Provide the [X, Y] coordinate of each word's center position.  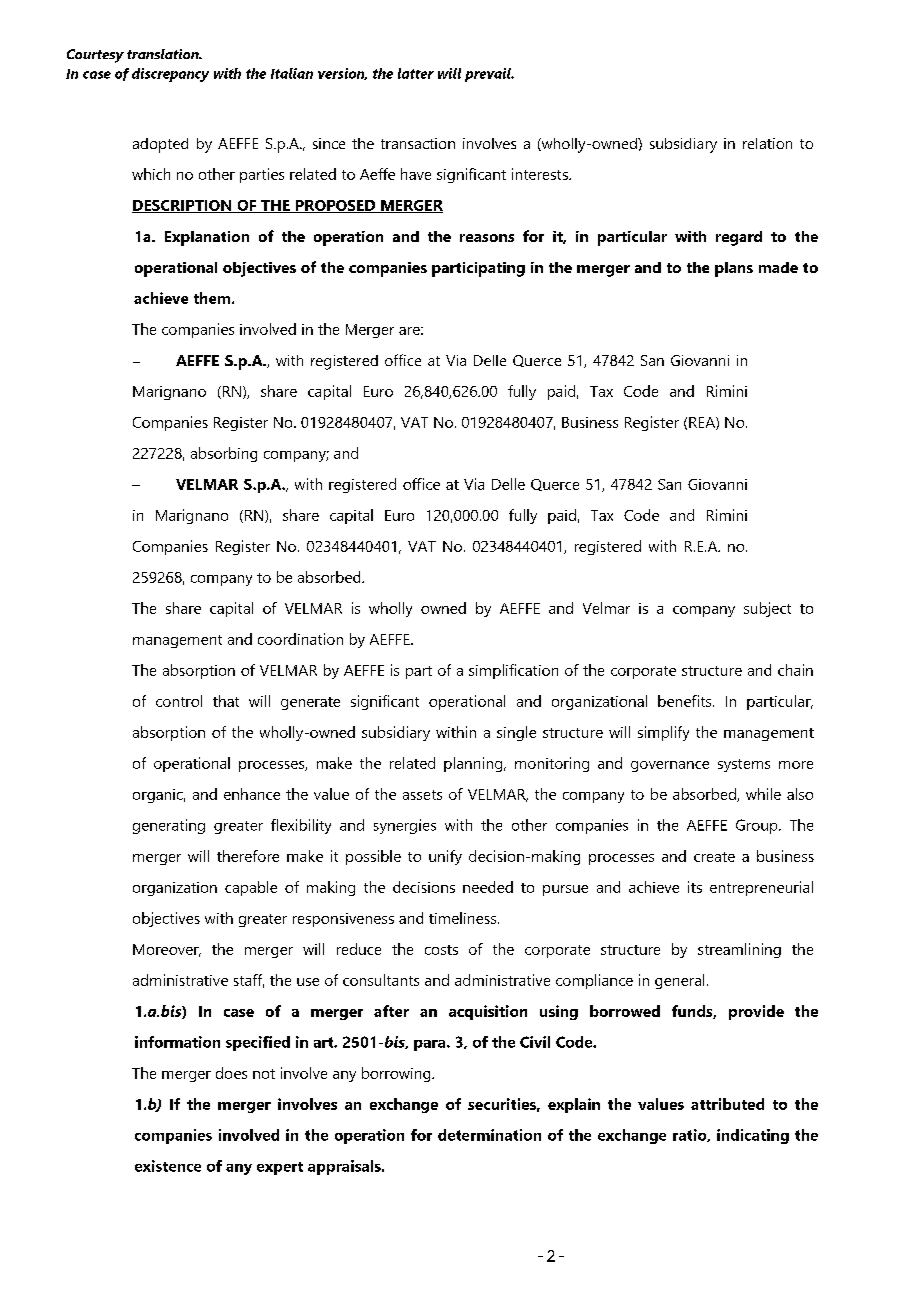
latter [416, 73]
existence [168, 1166]
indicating [753, 1136]
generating [169, 826]
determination [489, 1135]
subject [767, 609]
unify [445, 857]
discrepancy [170, 75]
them [213, 298]
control [179, 701]
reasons [487, 238]
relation [767, 143]
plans [734, 269]
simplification [513, 671]
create [714, 857]
